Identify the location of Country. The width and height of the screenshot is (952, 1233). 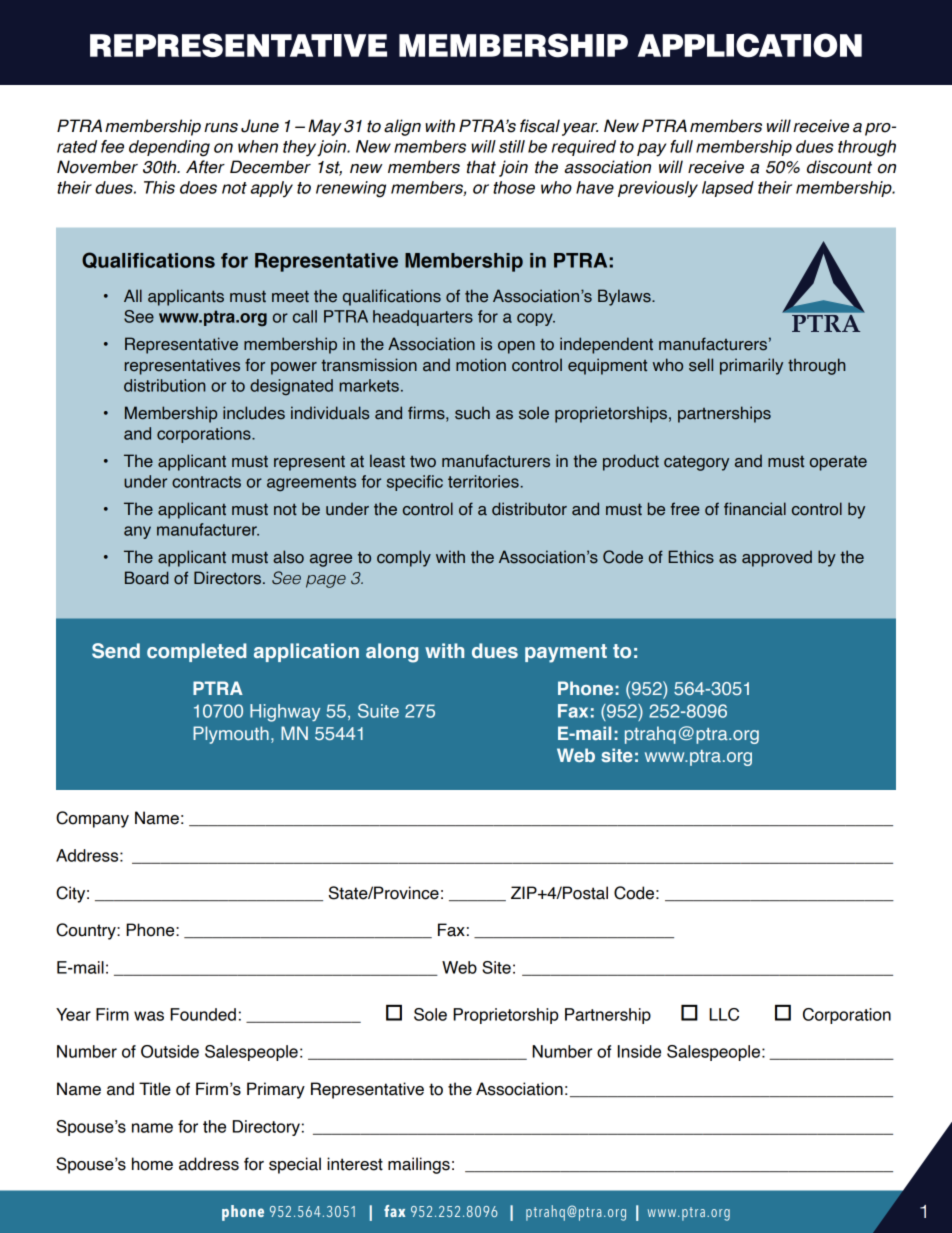
(87, 931).
